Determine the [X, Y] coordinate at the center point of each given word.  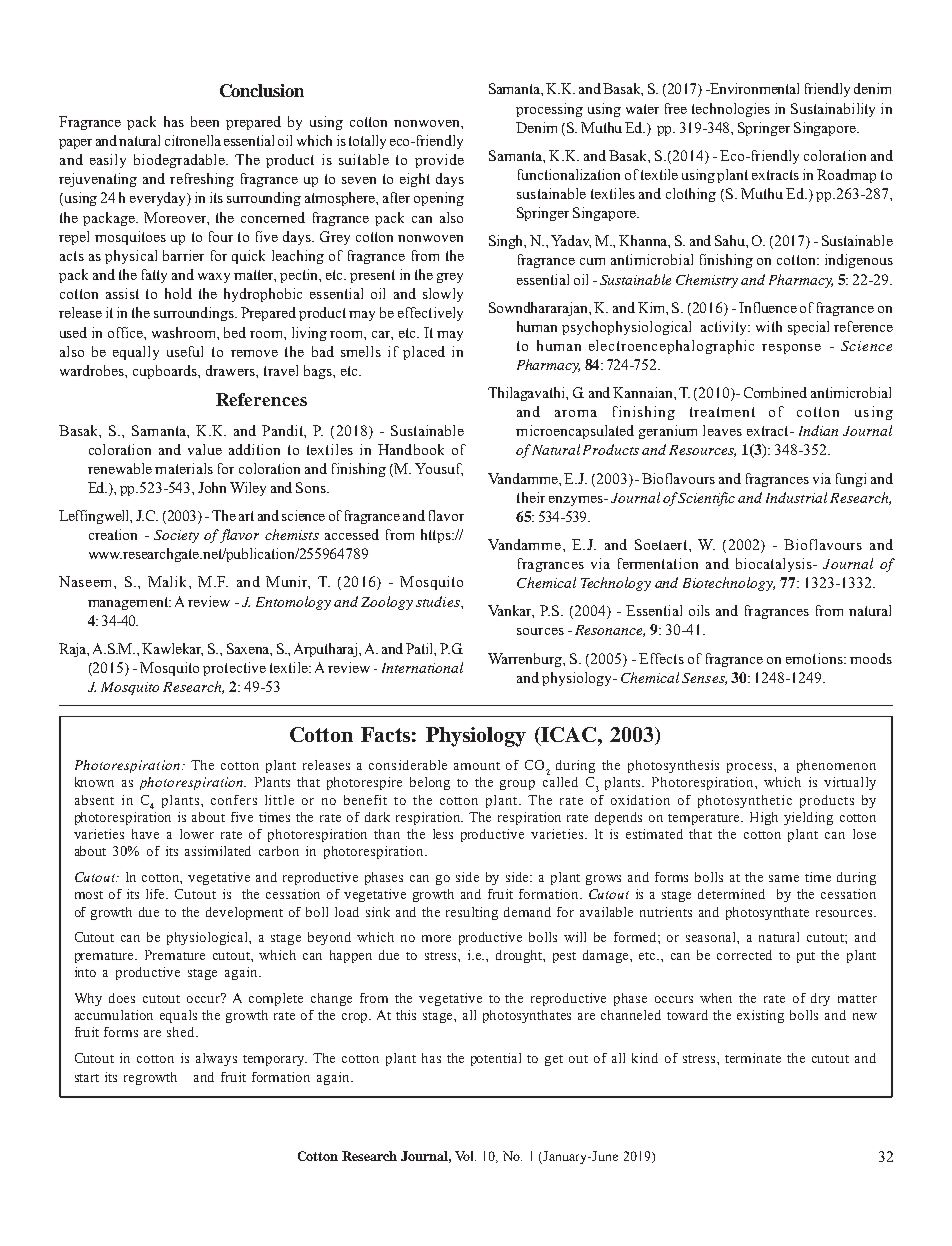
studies [439, 601]
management [129, 603]
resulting [472, 913]
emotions [815, 658]
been [205, 121]
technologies [731, 110]
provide [439, 161]
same [784, 878]
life [157, 894]
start [87, 1078]
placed [424, 353]
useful [185, 351]
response [791, 349]
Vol [465, 1156]
